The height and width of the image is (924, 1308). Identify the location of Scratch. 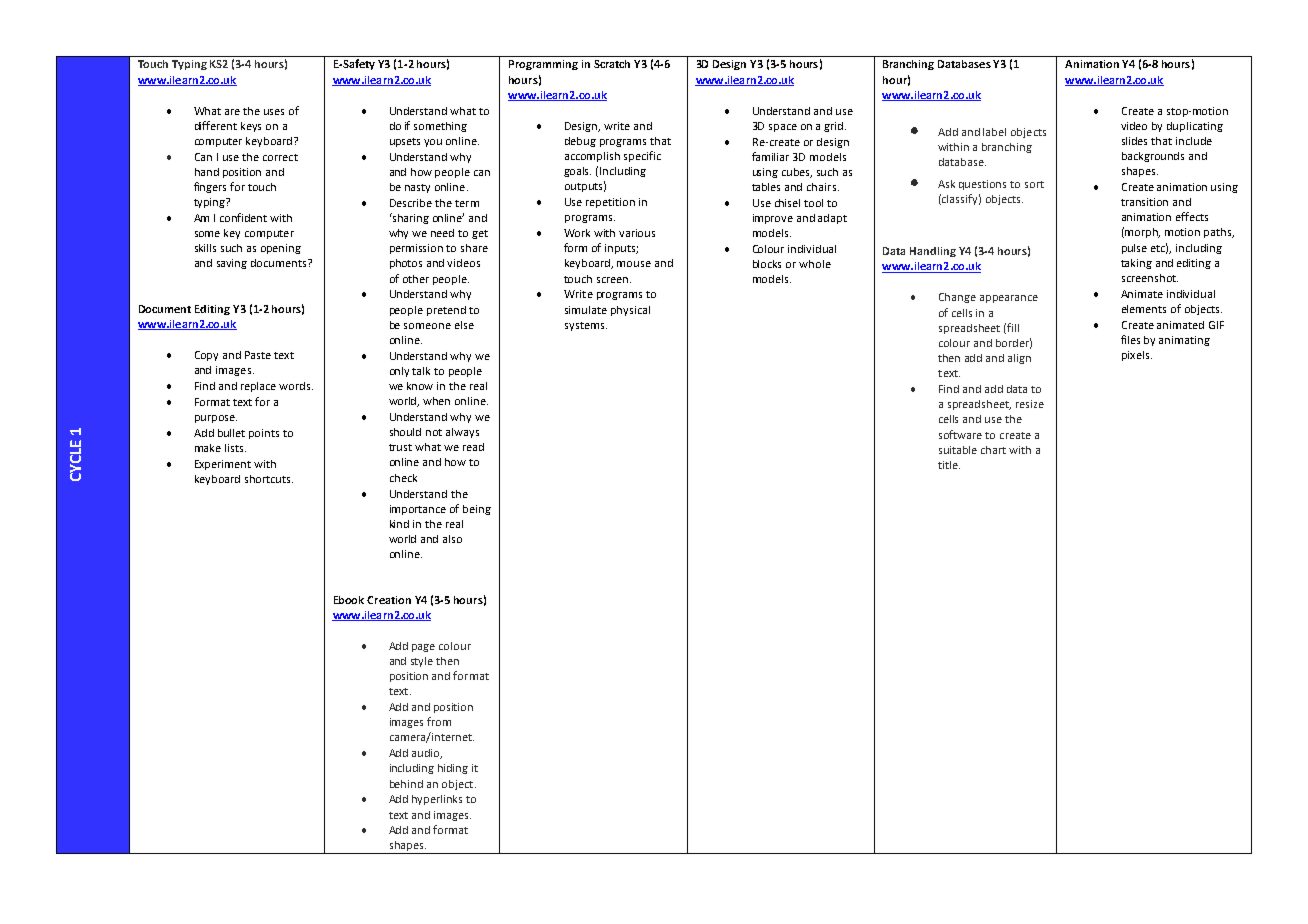
(612, 64).
